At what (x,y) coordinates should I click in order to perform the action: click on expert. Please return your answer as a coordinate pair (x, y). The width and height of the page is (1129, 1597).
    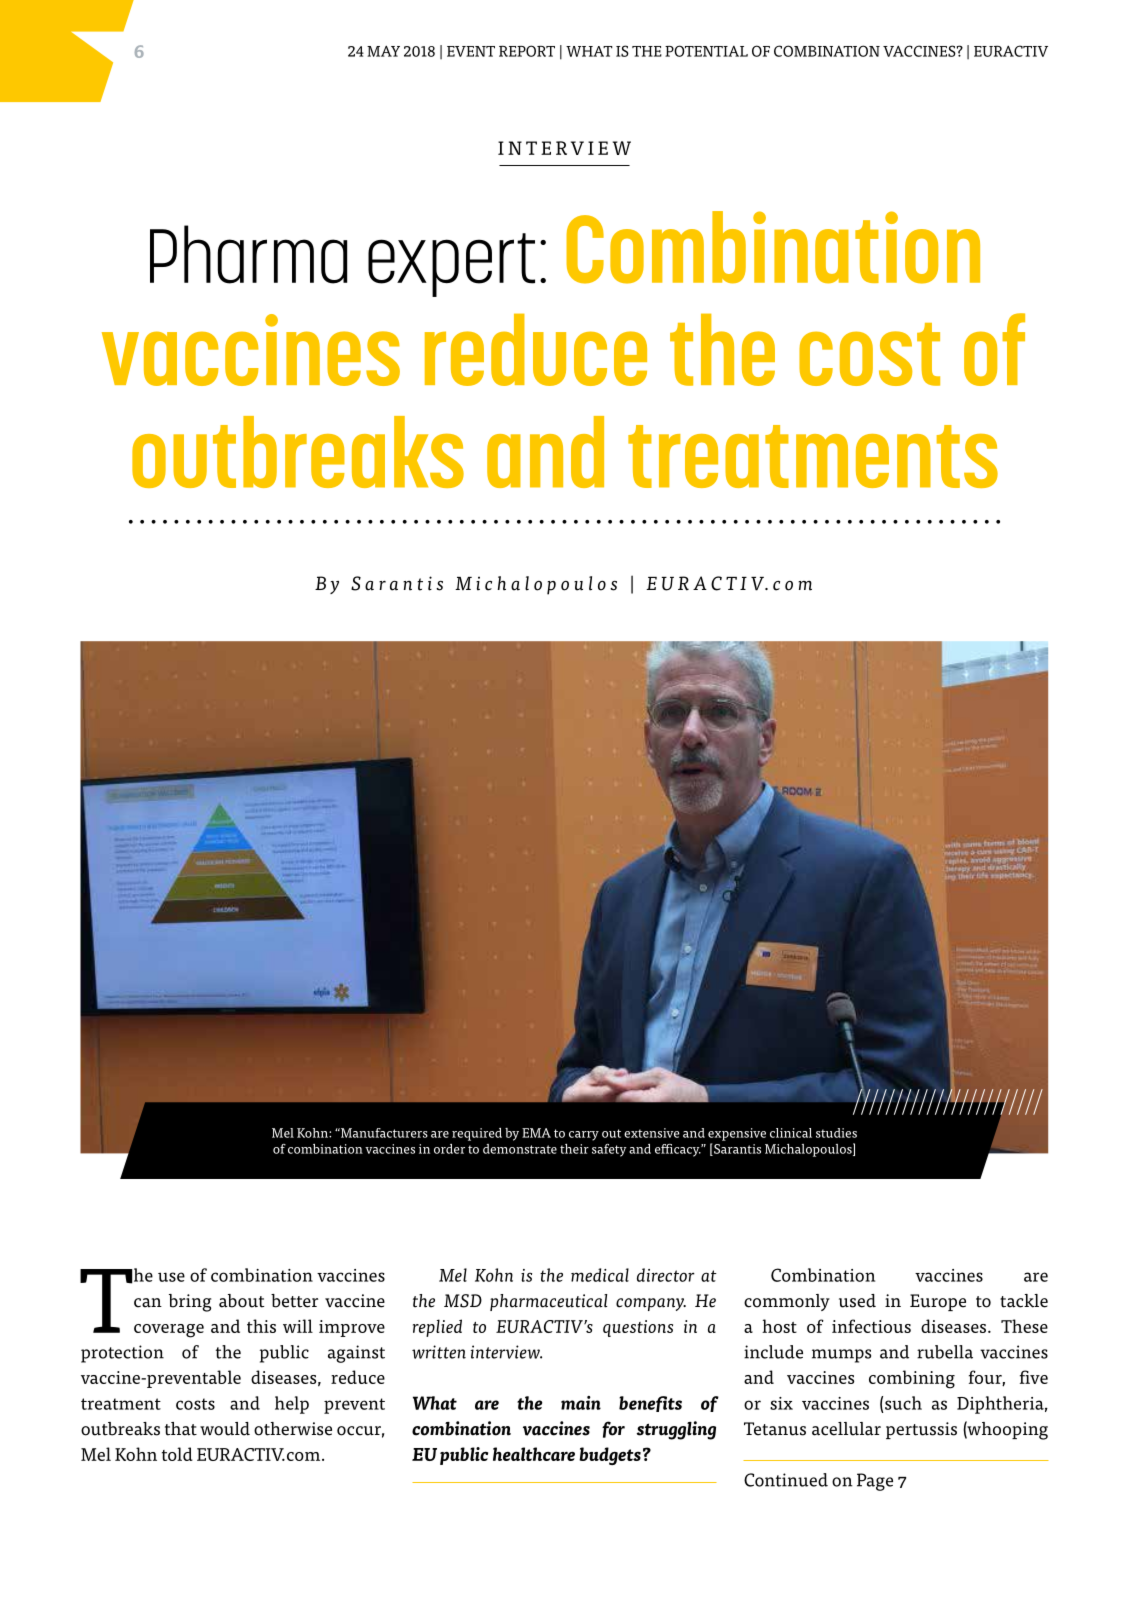
    Looking at the image, I should click on (451, 265).
